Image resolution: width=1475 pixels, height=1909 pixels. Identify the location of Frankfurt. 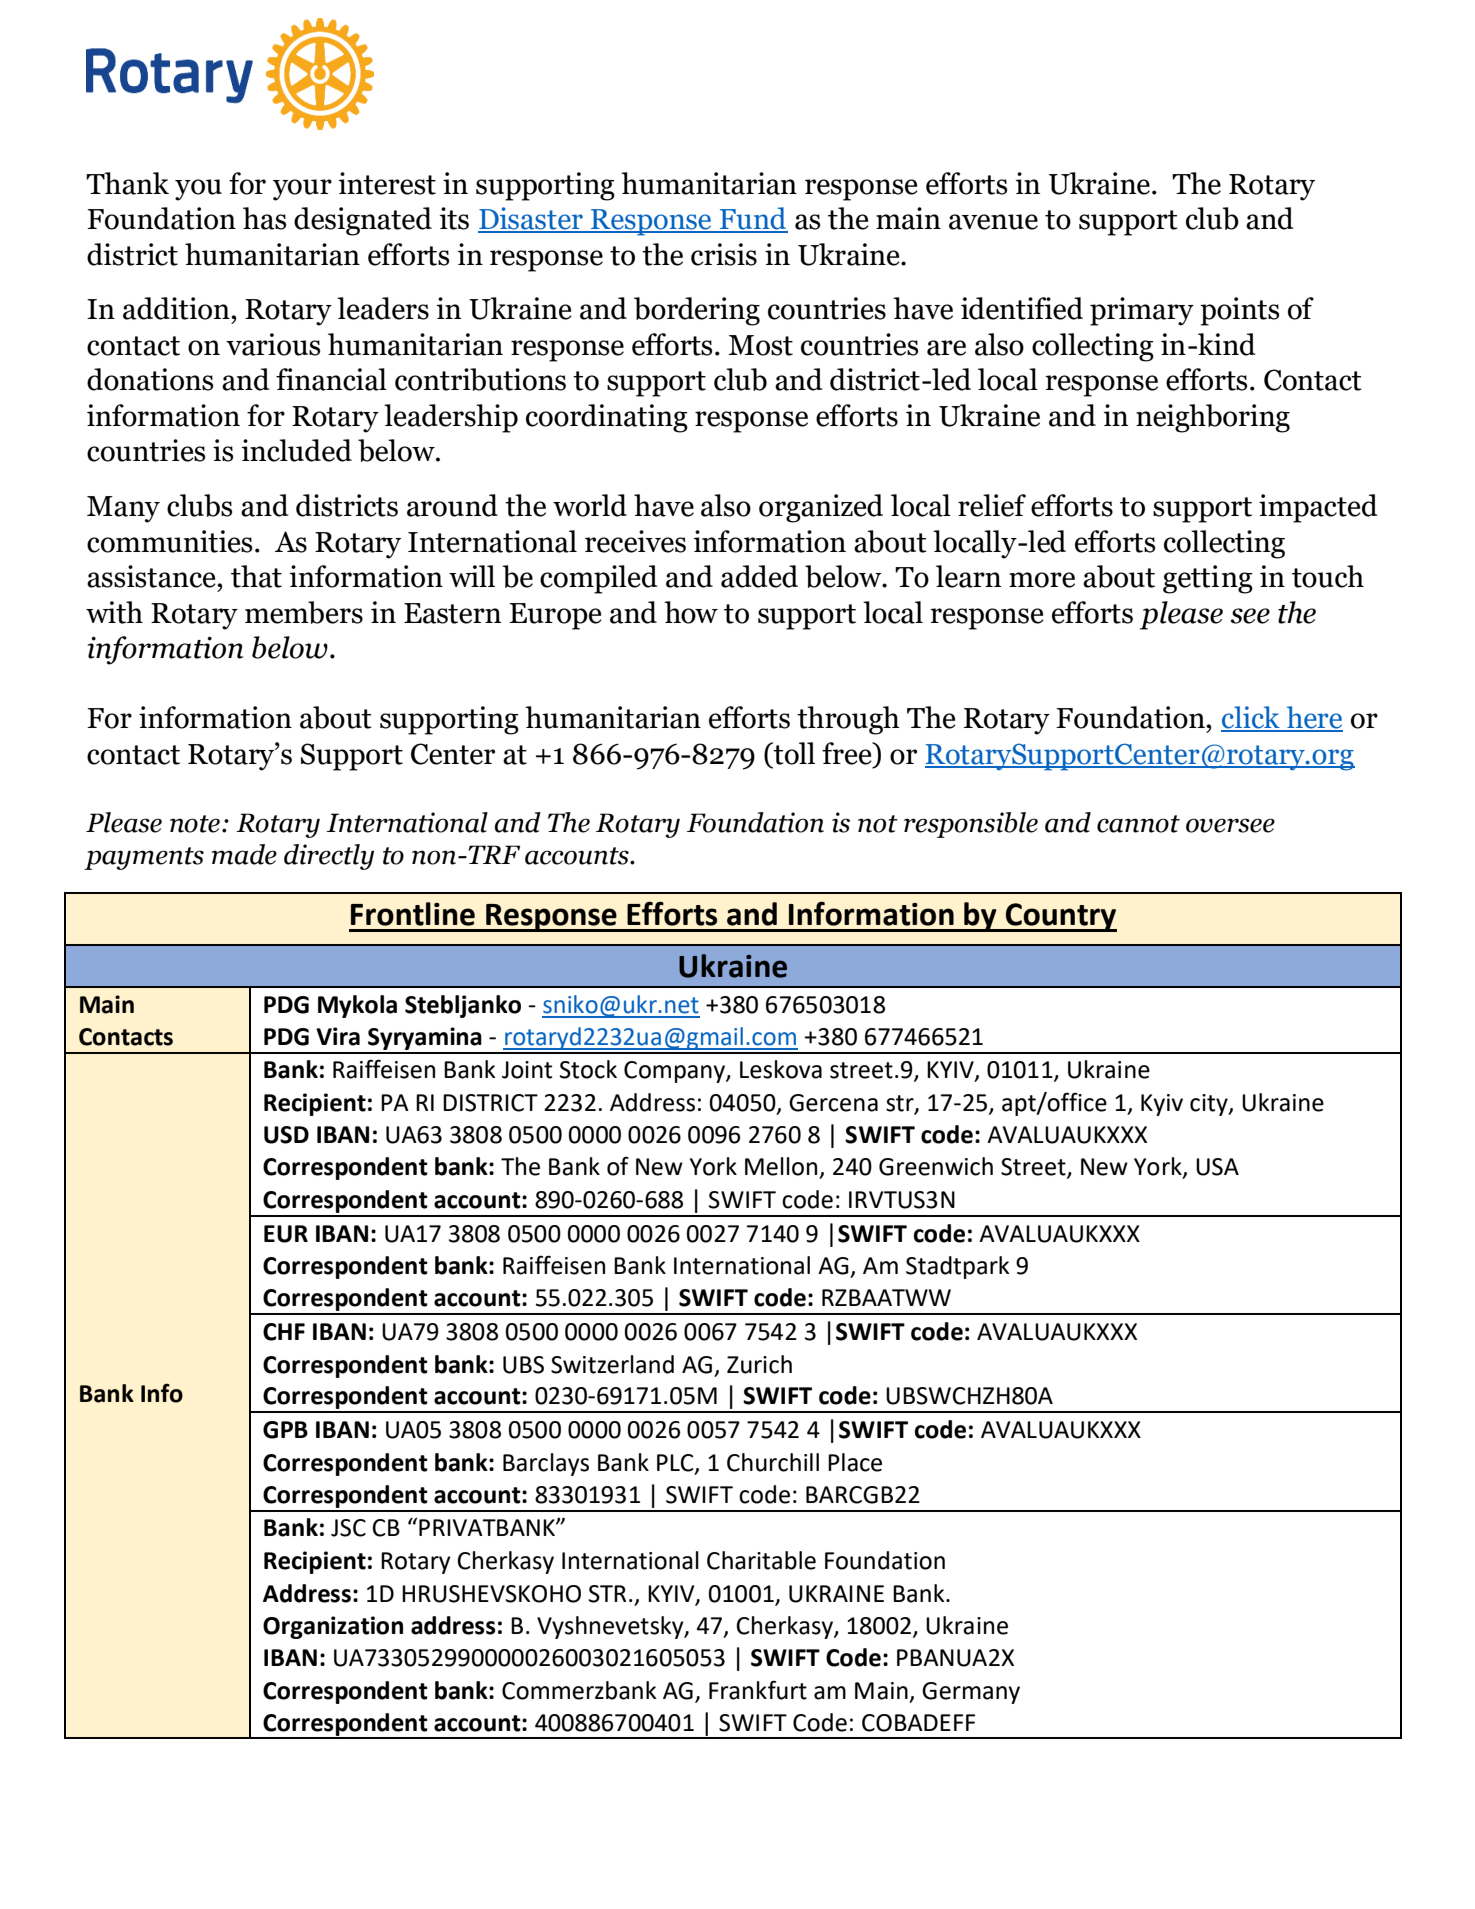
(758, 1690).
